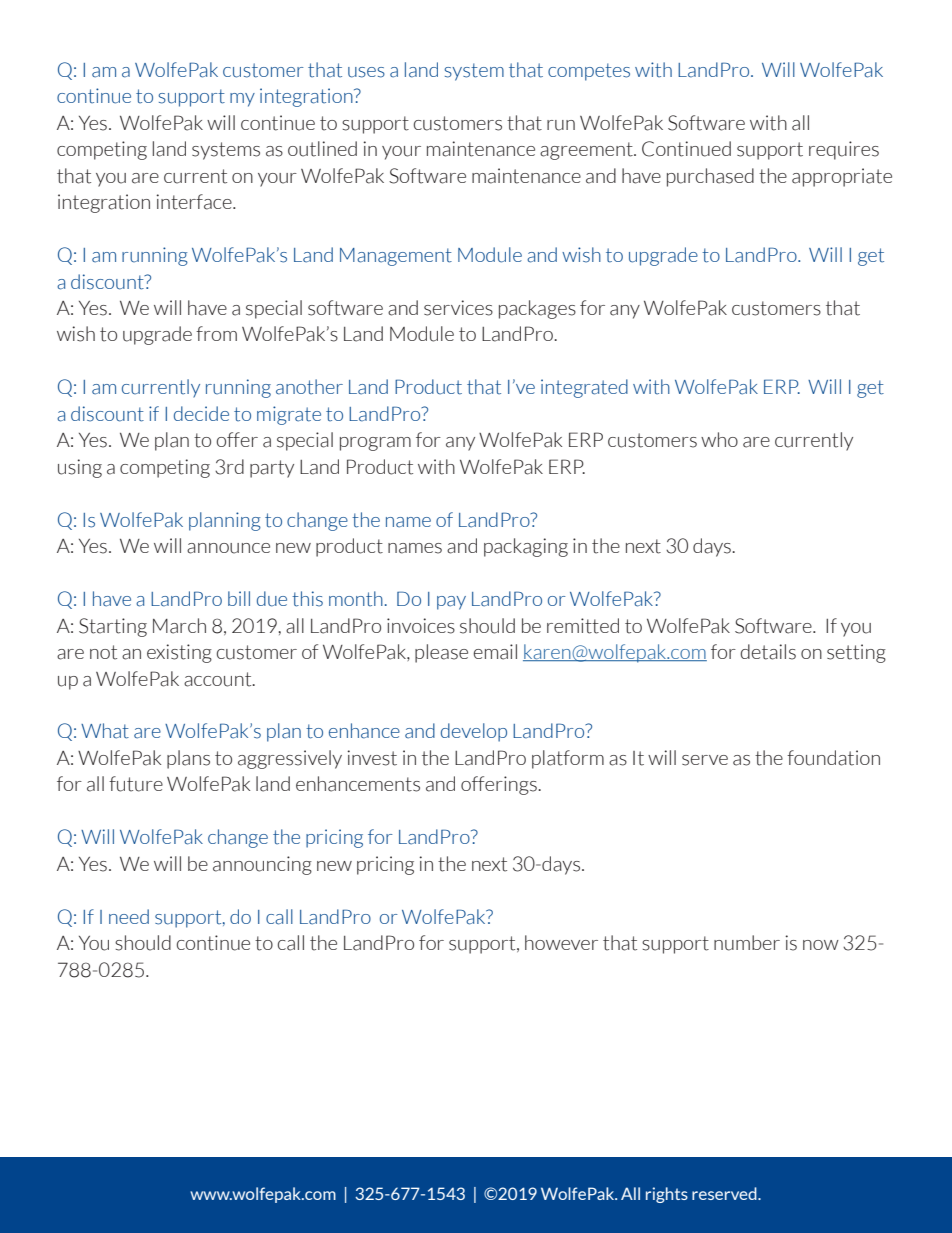  I want to click on services, so click(458, 308).
